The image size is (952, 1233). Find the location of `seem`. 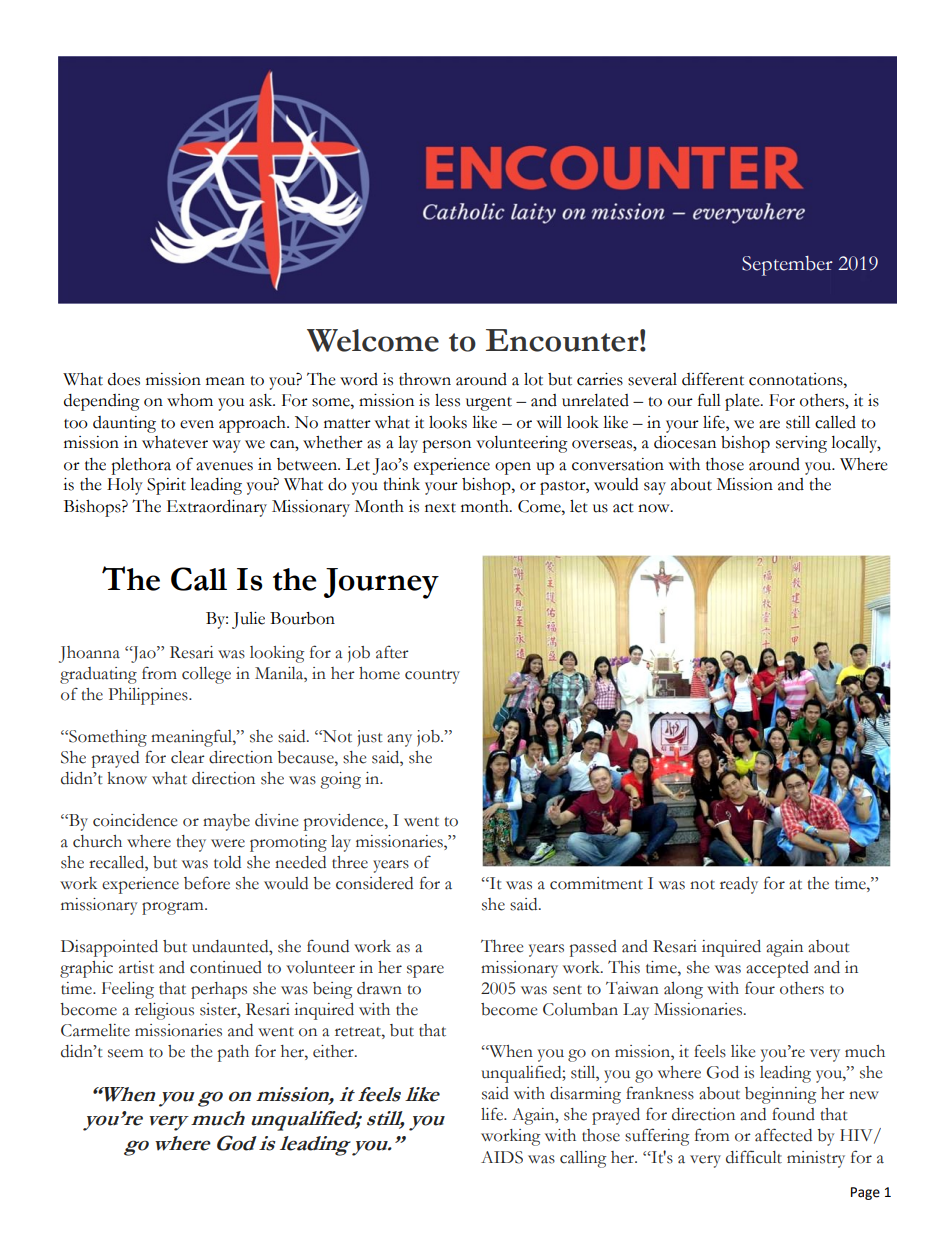

seem is located at coordinates (125, 1053).
